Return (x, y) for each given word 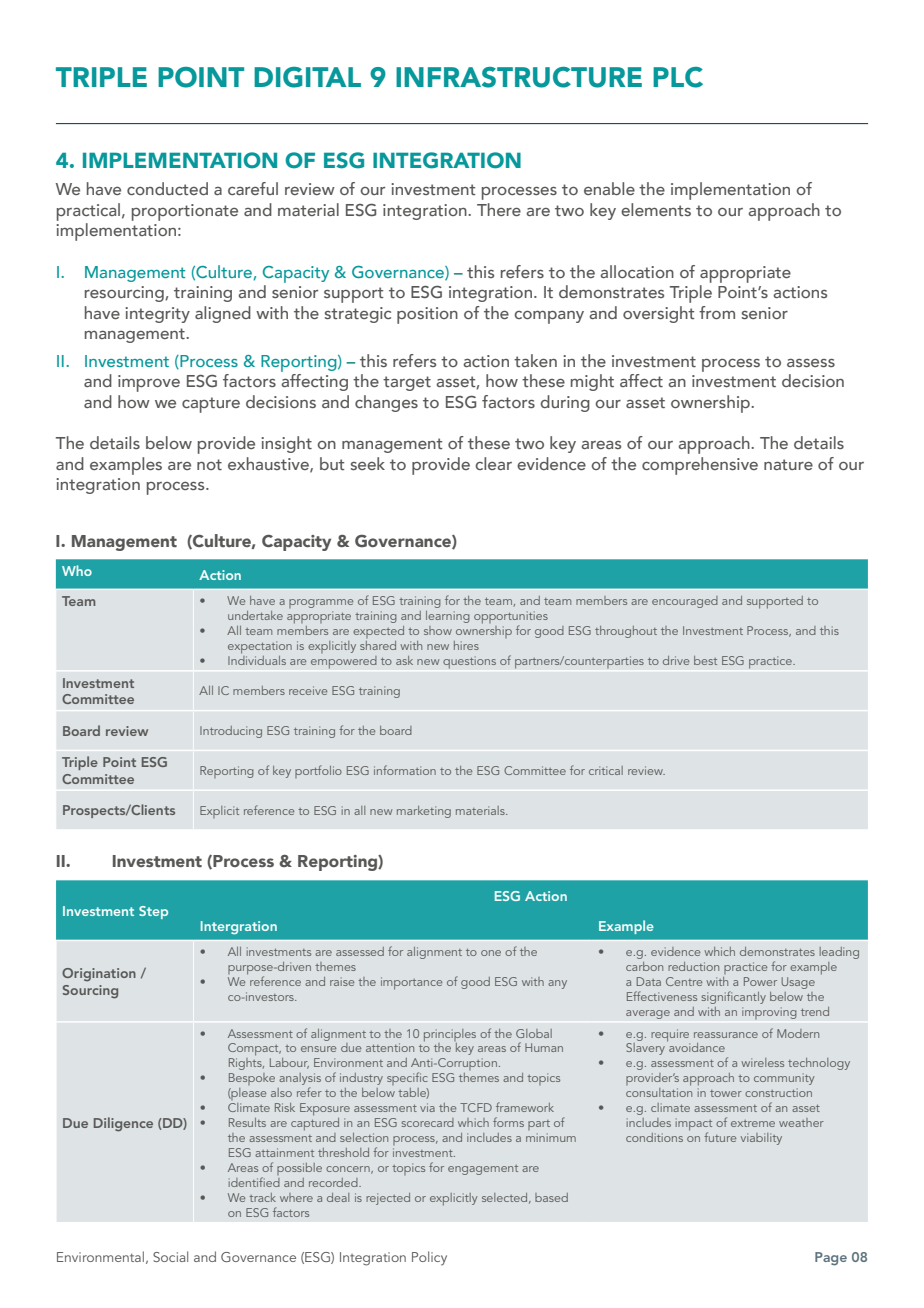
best (705, 660)
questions (469, 662)
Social (170, 1256)
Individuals (257, 659)
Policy (429, 1258)
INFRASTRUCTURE (519, 77)
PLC (678, 77)
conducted (167, 188)
